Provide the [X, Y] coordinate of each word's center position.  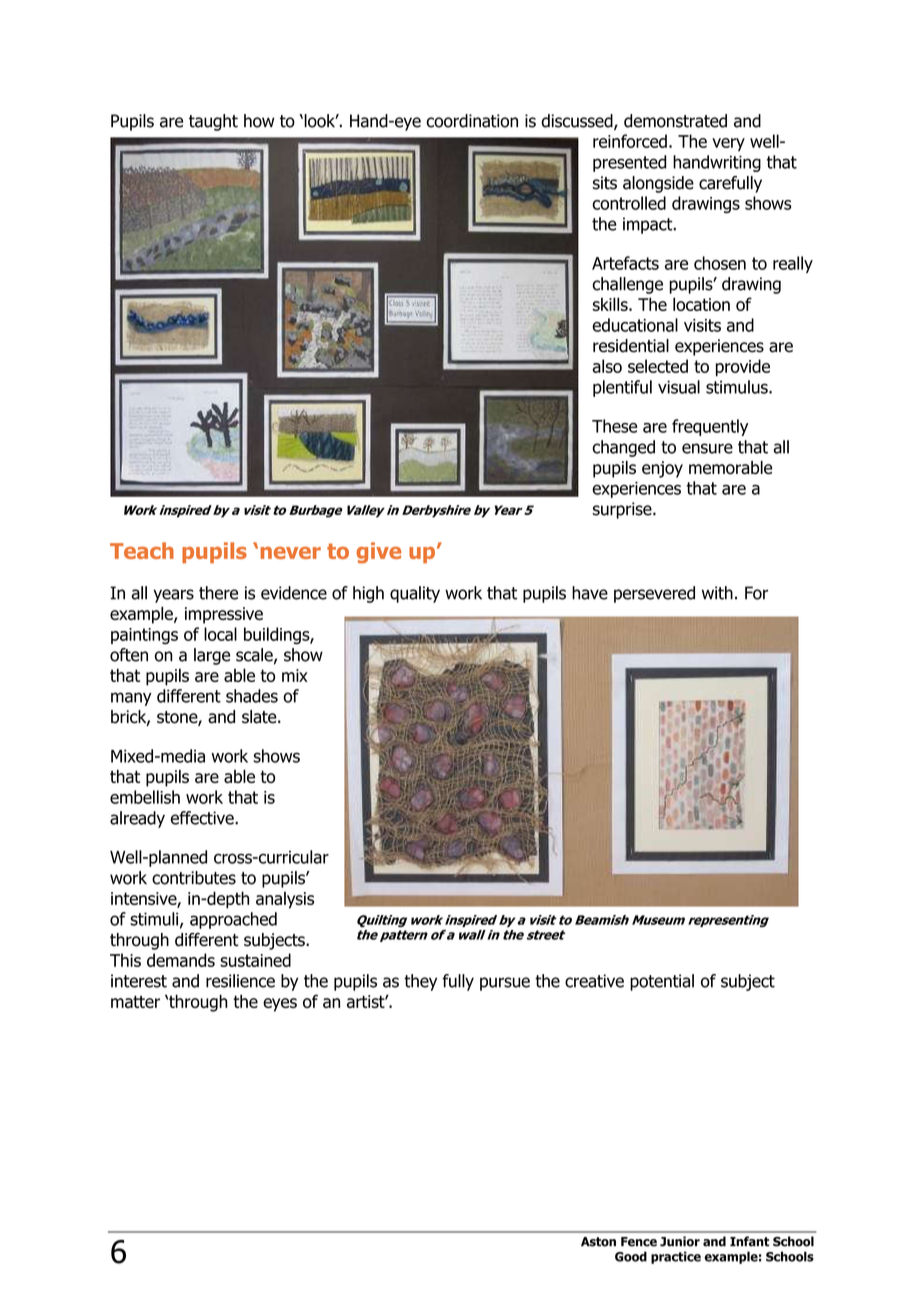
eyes [280, 1005]
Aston [598, 1242]
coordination [472, 121]
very [728, 144]
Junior [680, 1241]
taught [213, 122]
